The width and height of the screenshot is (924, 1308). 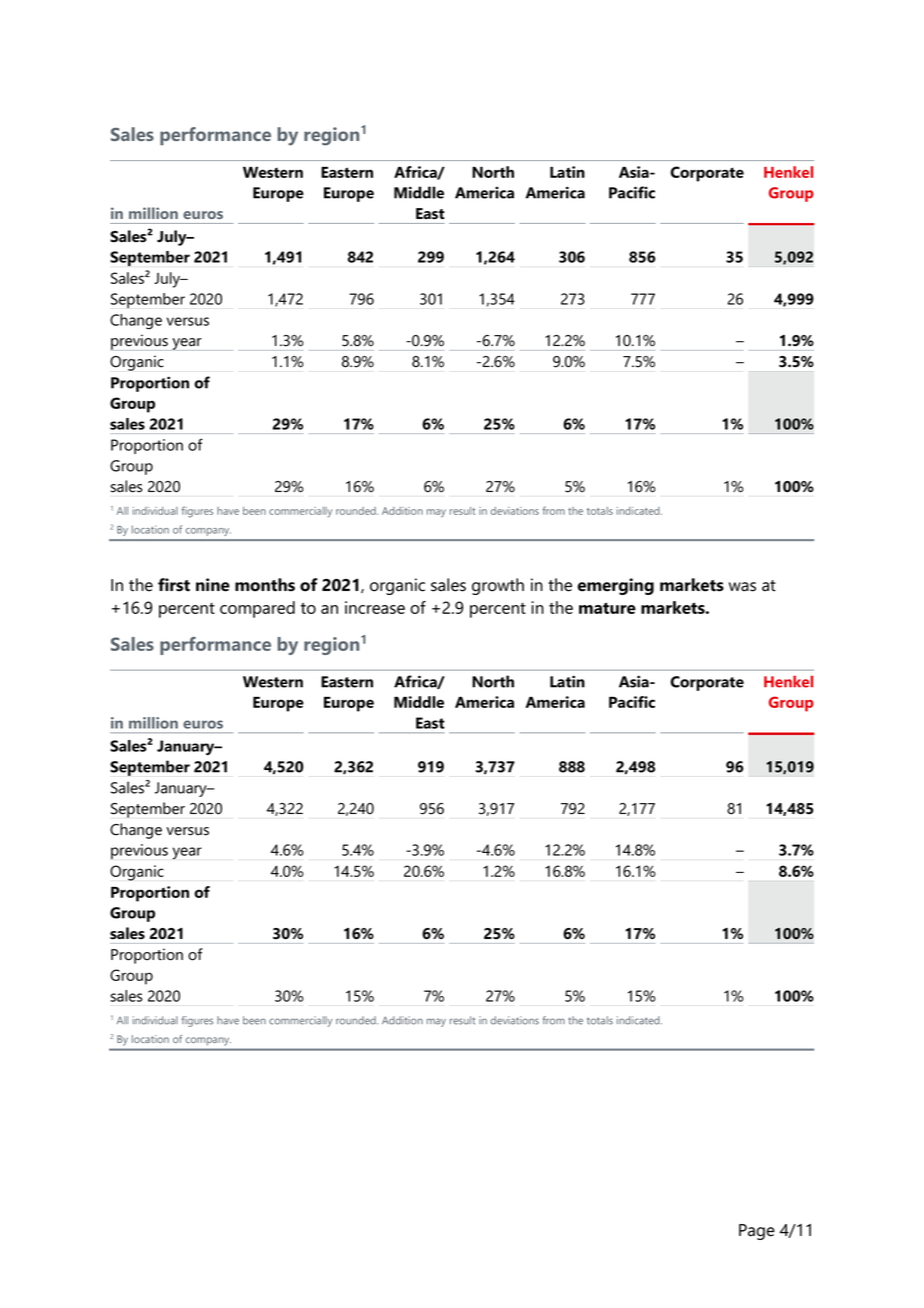 What do you see at coordinates (498, 586) in the screenshot?
I see `growth` at bounding box center [498, 586].
